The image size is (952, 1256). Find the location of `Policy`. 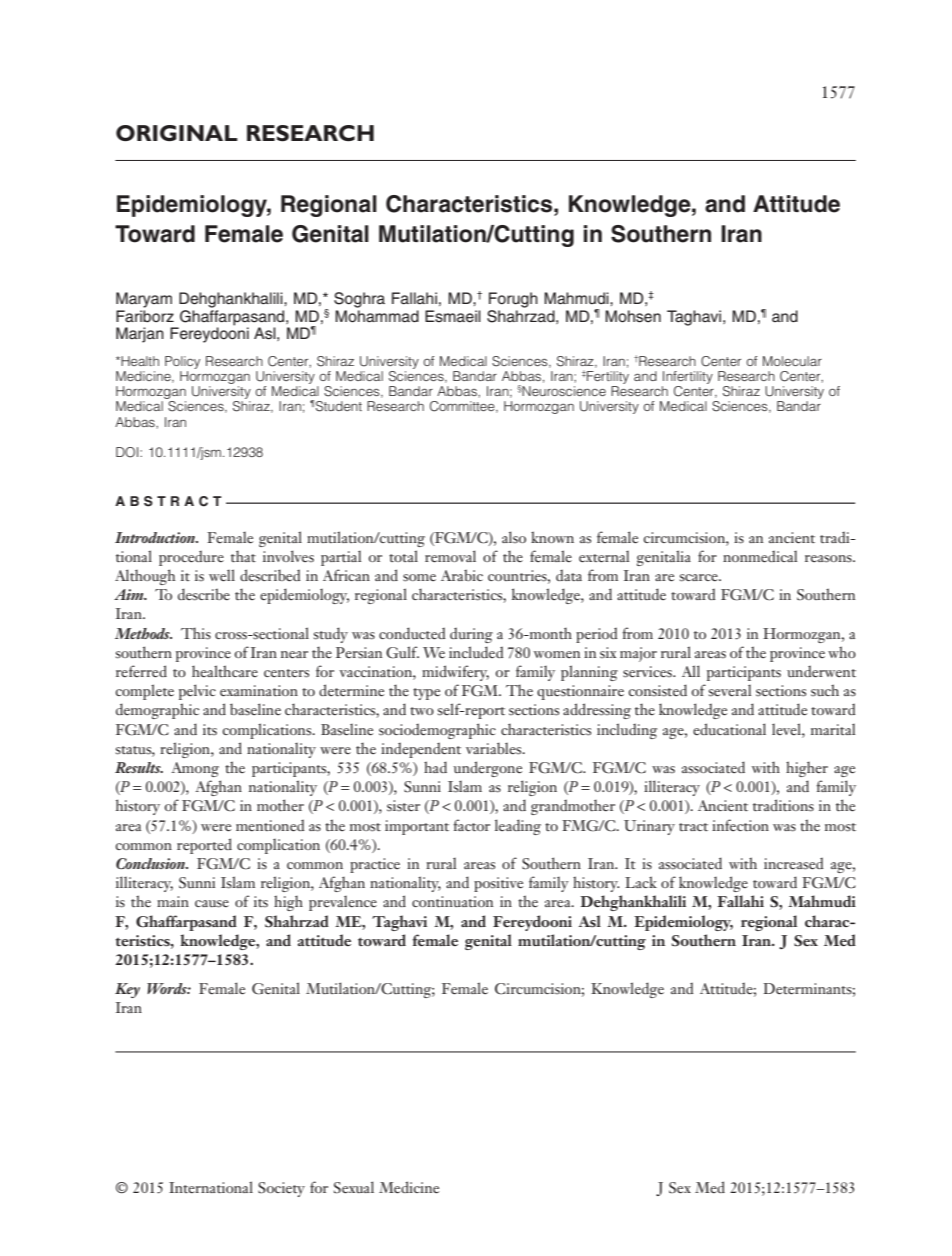

Policy is located at coordinates (182, 362).
